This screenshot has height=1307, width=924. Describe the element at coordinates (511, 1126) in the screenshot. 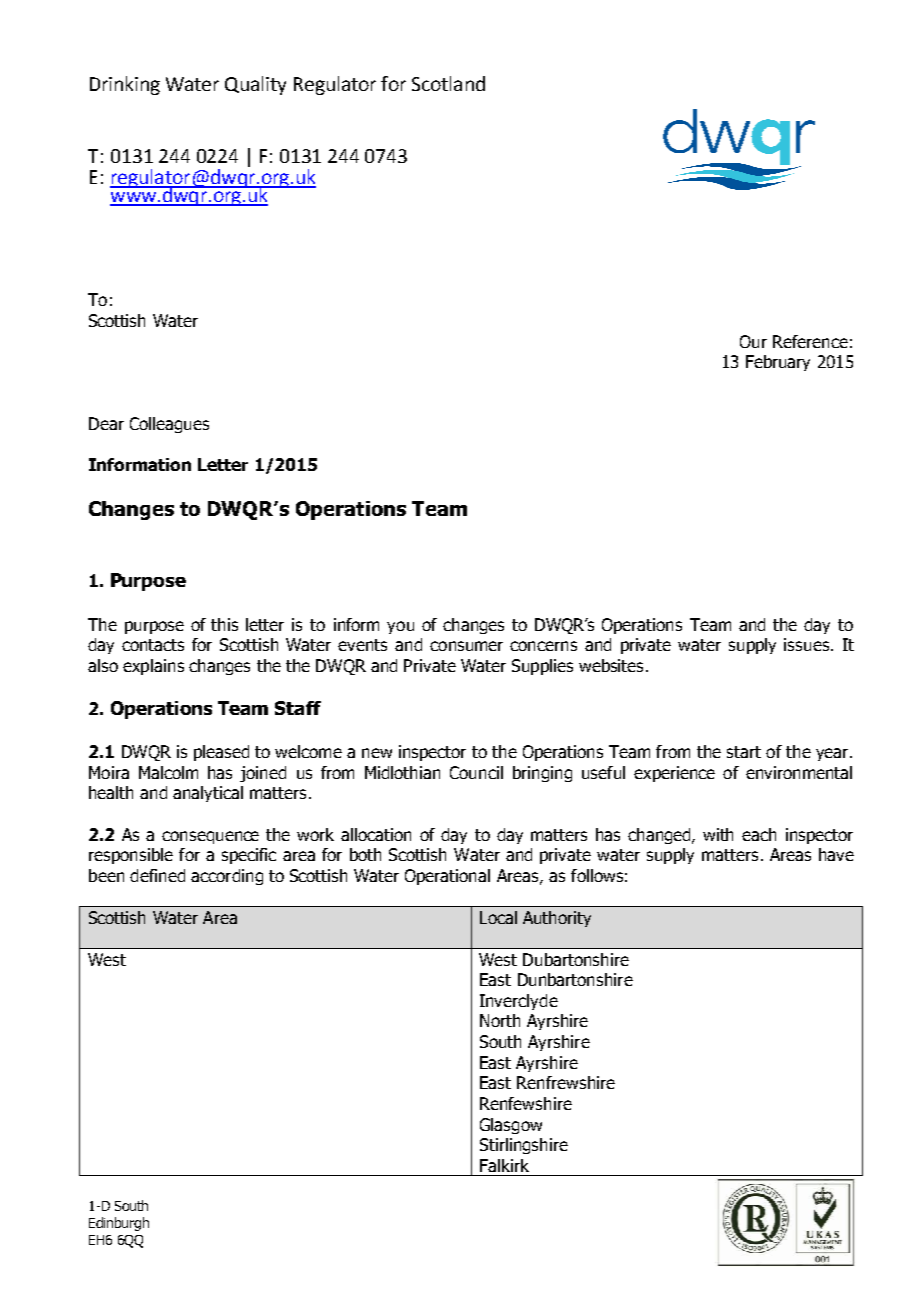

I see `Glasgow` at that location.
